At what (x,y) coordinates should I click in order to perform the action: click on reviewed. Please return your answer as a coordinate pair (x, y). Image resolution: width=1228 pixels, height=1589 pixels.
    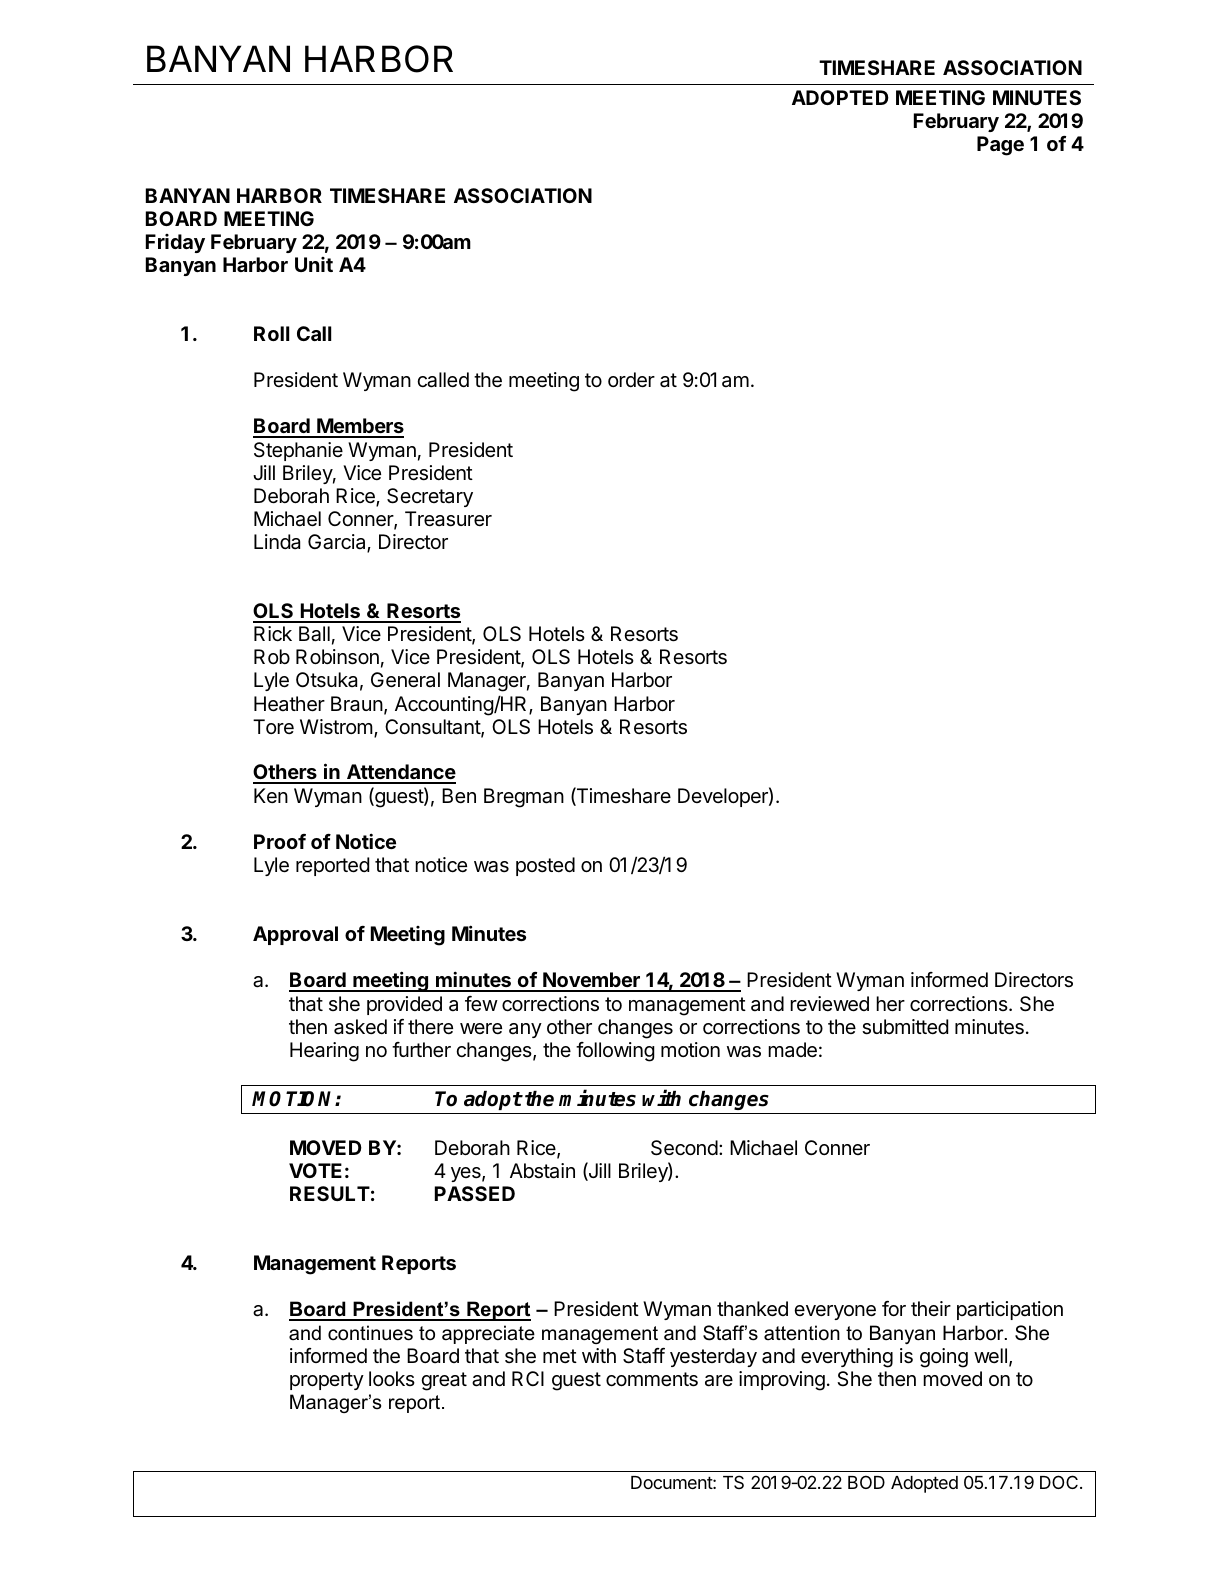
    Looking at the image, I should click on (829, 1004).
